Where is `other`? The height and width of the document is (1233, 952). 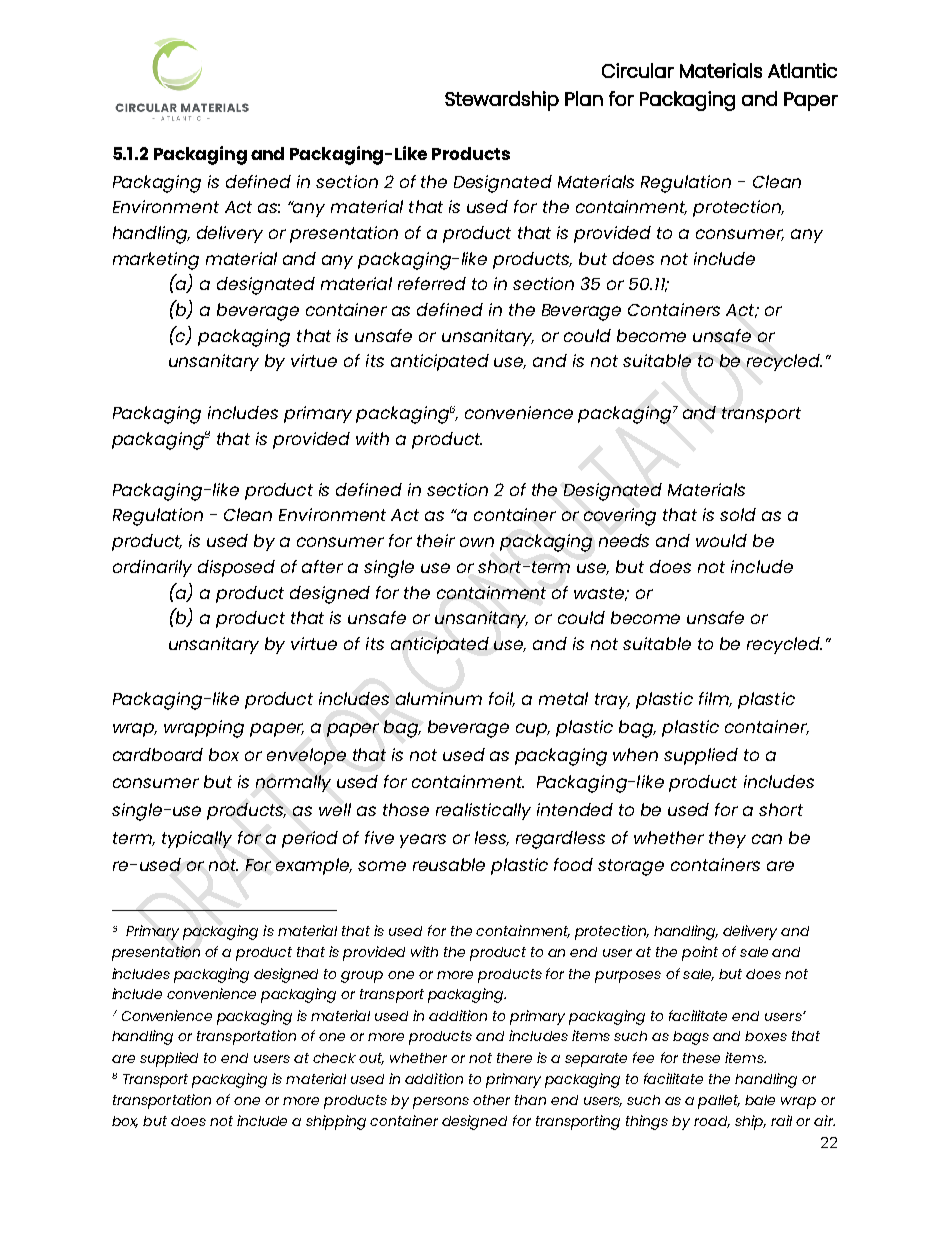 other is located at coordinates (491, 1100).
